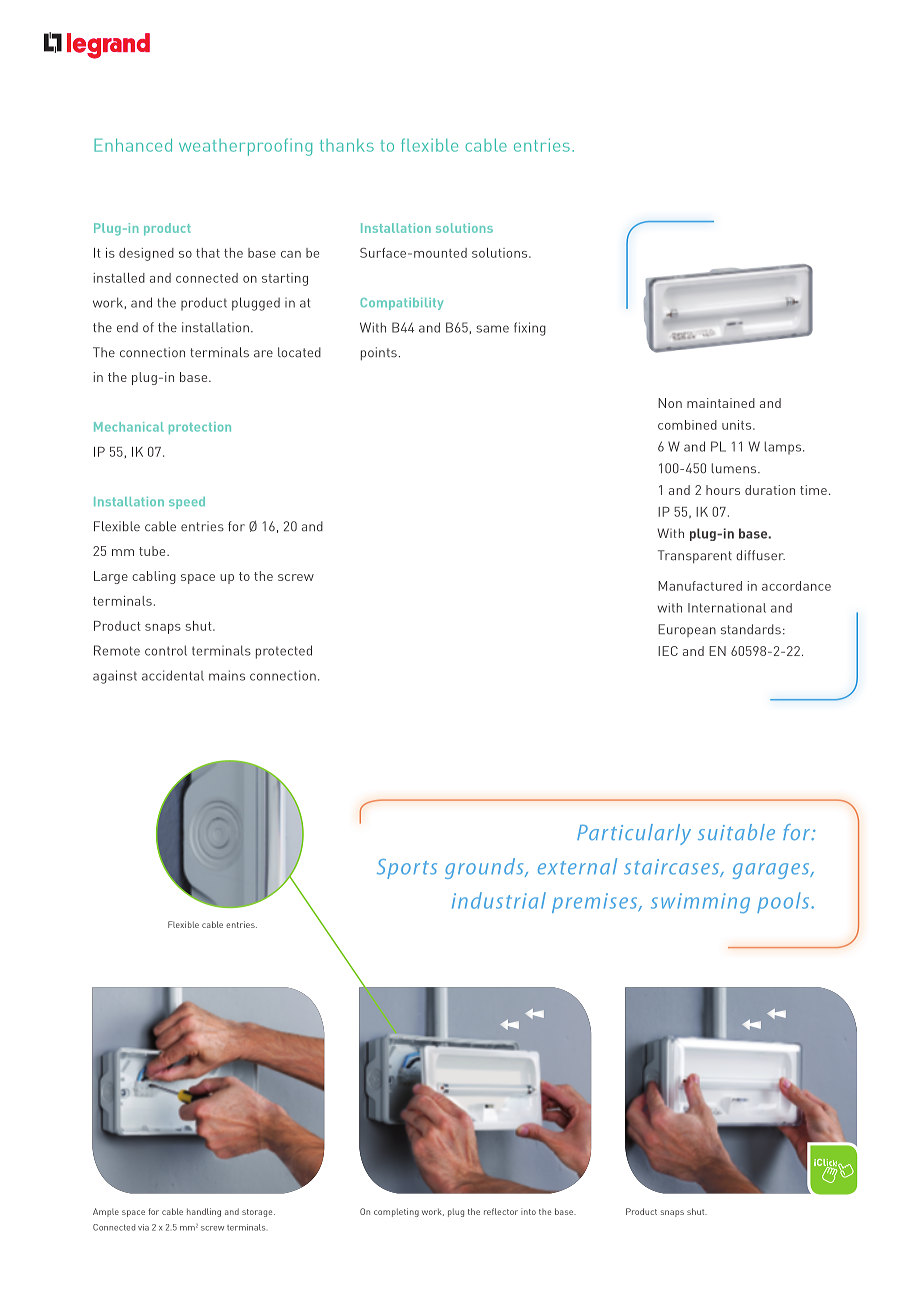  I want to click on fixing, so click(530, 329).
